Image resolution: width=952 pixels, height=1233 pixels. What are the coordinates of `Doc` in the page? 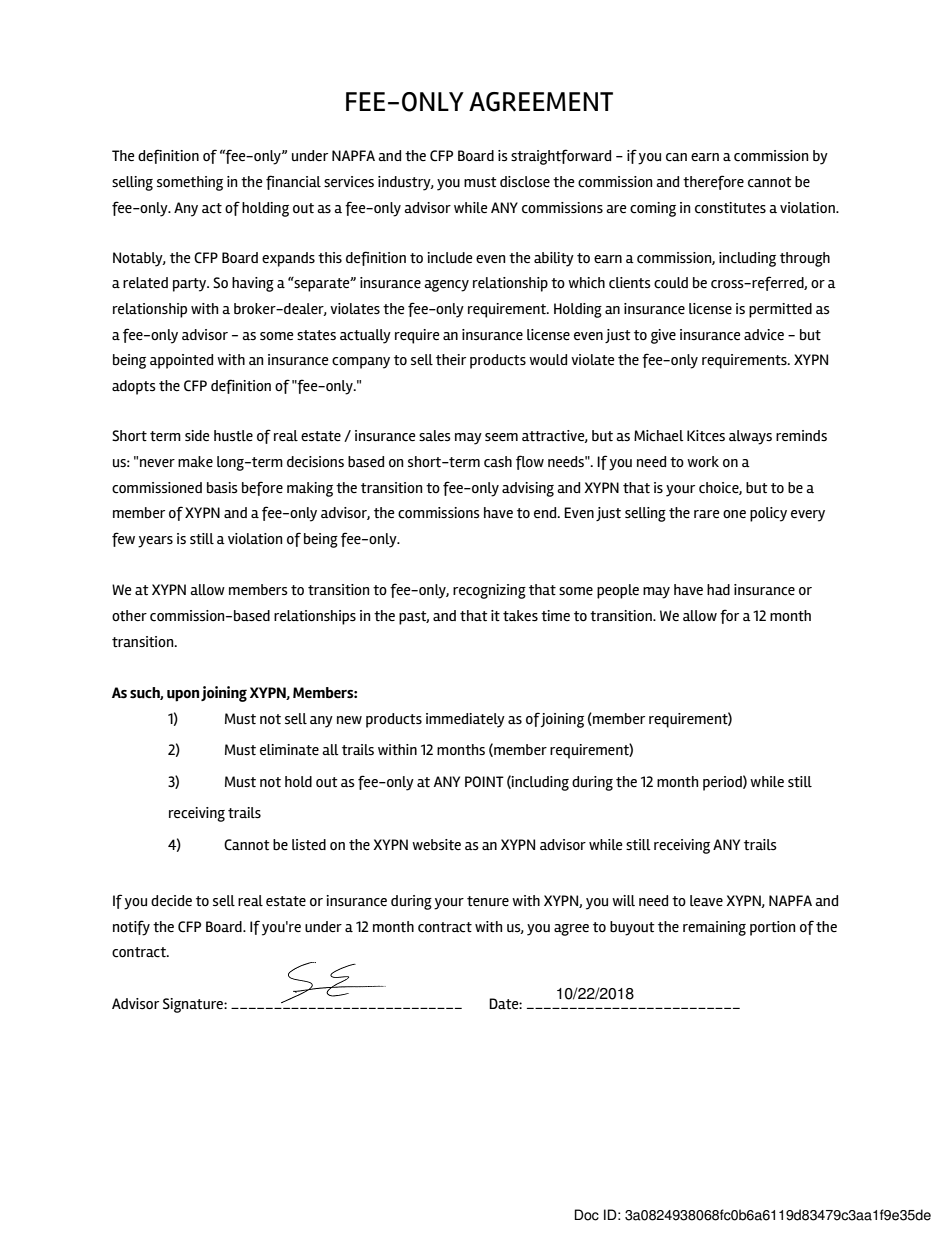 It's located at (587, 1215).
